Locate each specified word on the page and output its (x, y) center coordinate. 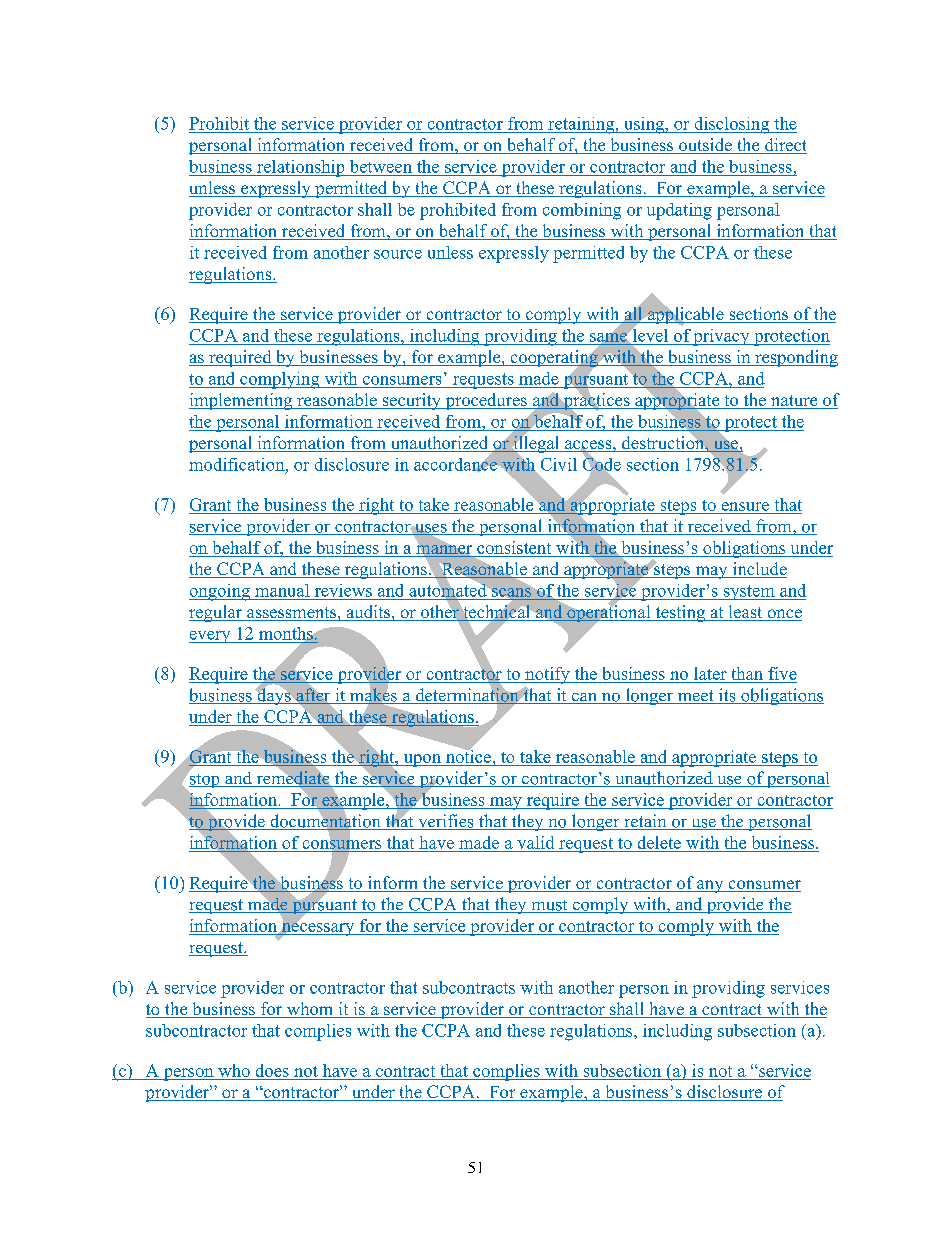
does (272, 1070)
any (710, 886)
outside (705, 146)
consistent (514, 547)
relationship (301, 168)
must (549, 906)
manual (282, 590)
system (749, 592)
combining (582, 211)
